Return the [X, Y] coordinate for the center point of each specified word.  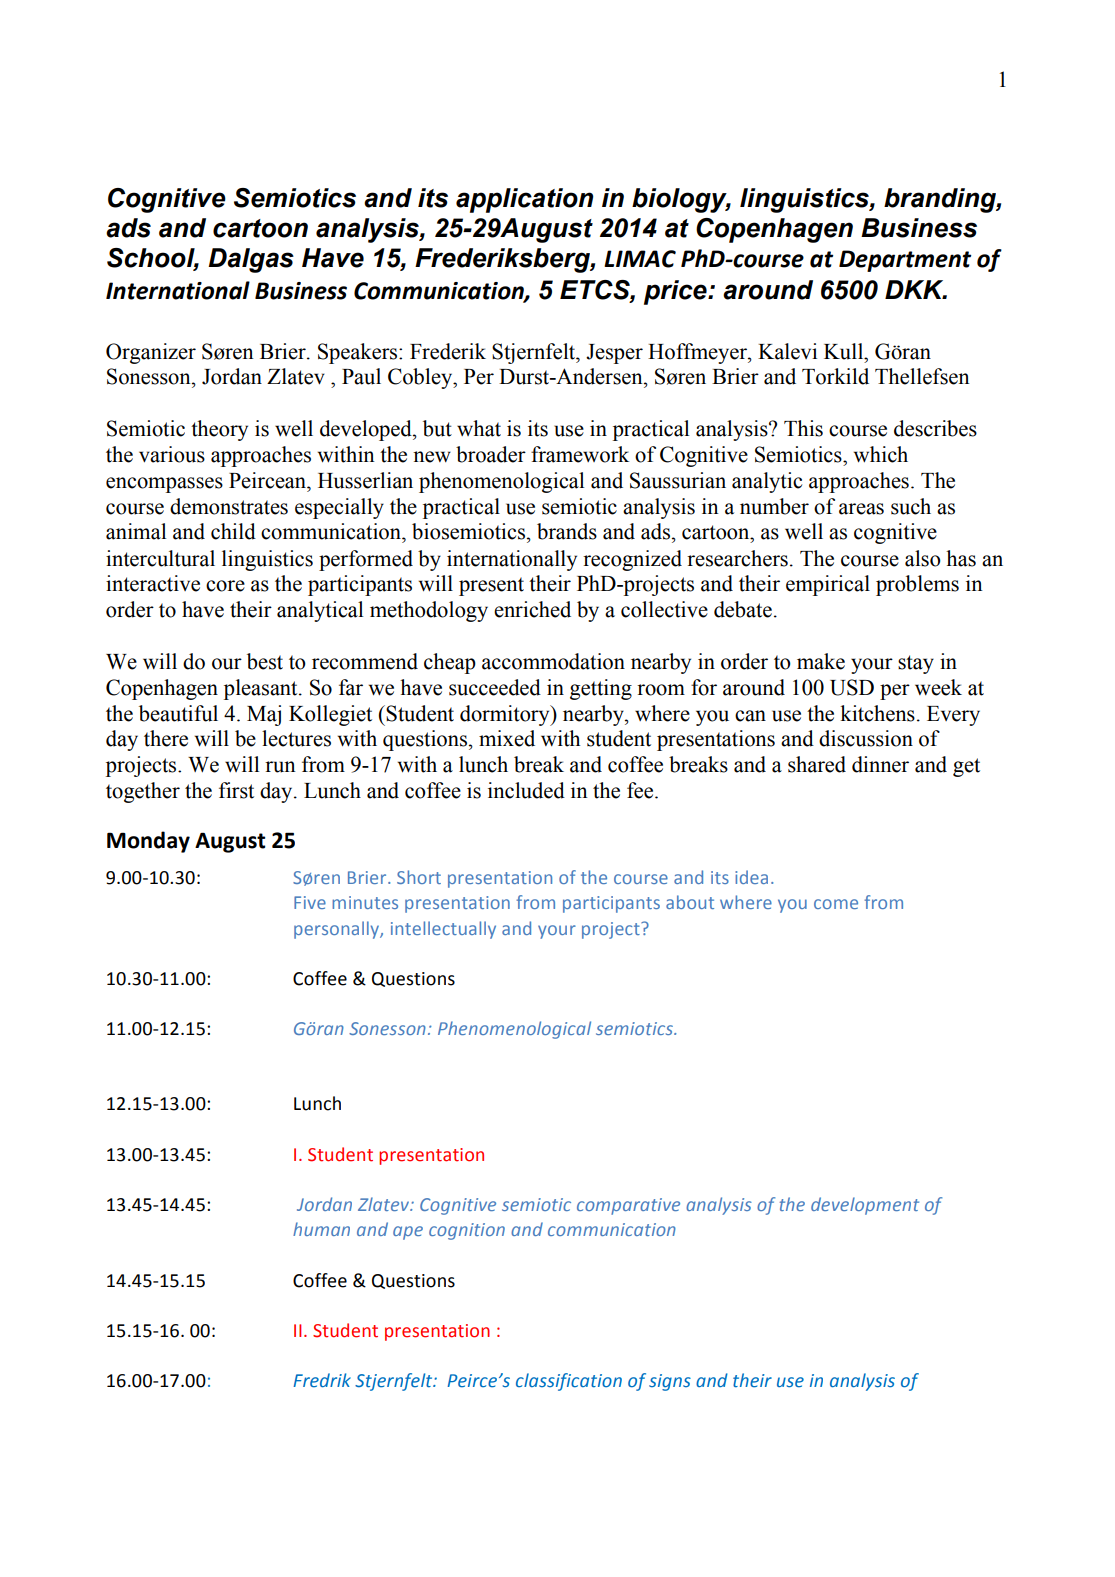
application [524, 200]
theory [219, 430]
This [803, 428]
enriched [532, 609]
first [236, 790]
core [225, 586]
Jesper [614, 354]
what [479, 428]
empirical [828, 585]
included [526, 790]
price [676, 292]
